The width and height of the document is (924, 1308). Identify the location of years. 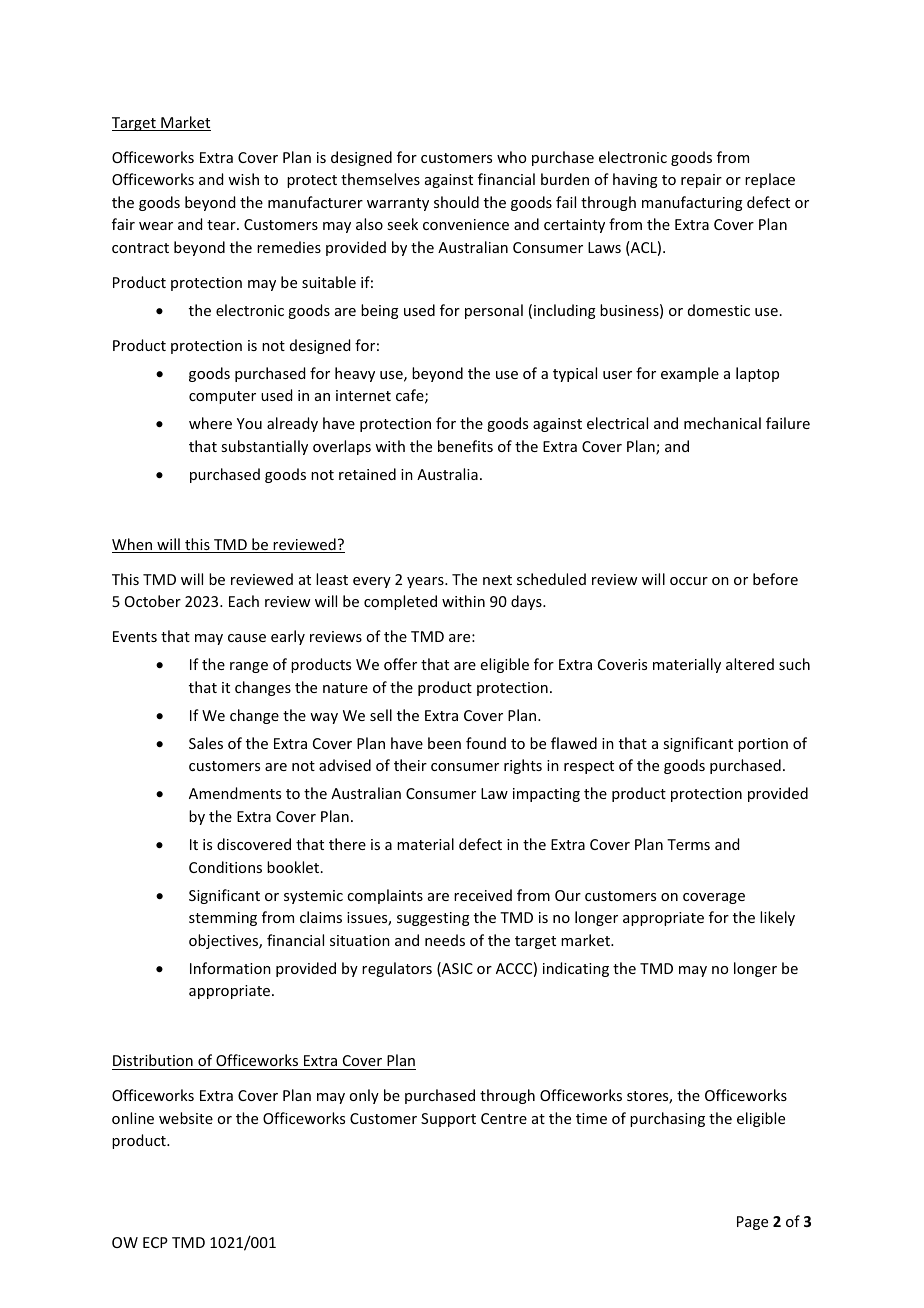
(426, 582).
